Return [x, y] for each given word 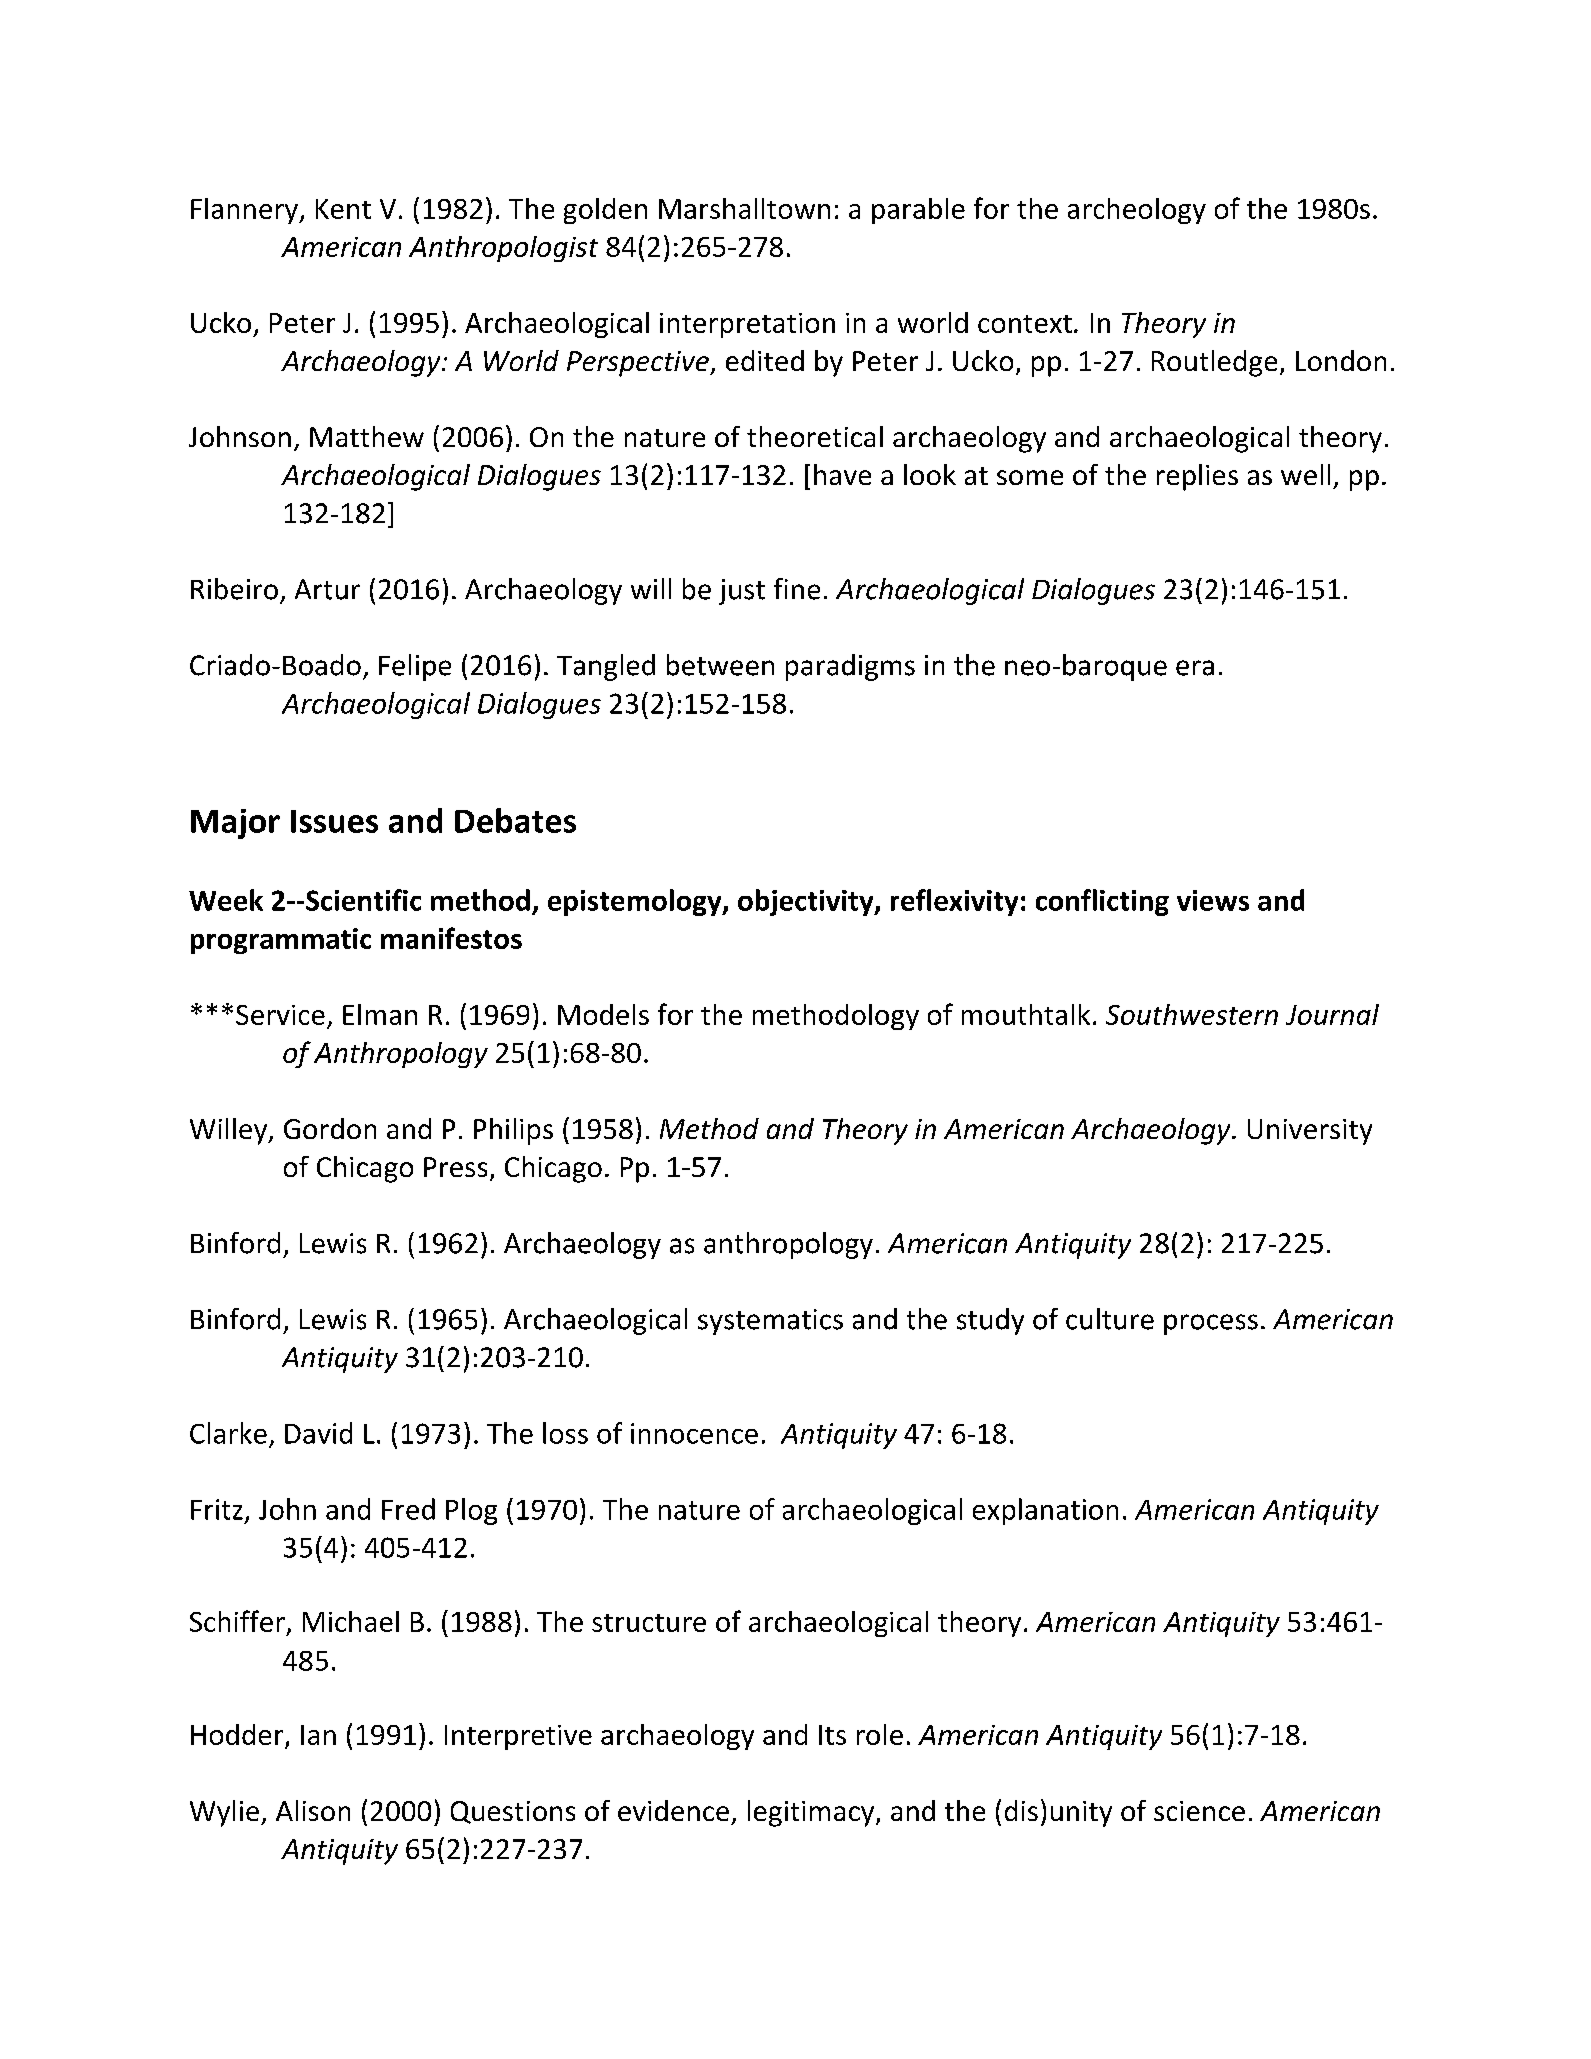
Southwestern [1192, 1014]
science [1199, 1811]
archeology [1137, 211]
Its [832, 1735]
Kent [343, 209]
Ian [318, 1735]
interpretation [747, 325]
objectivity [807, 902]
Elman [380, 1014]
